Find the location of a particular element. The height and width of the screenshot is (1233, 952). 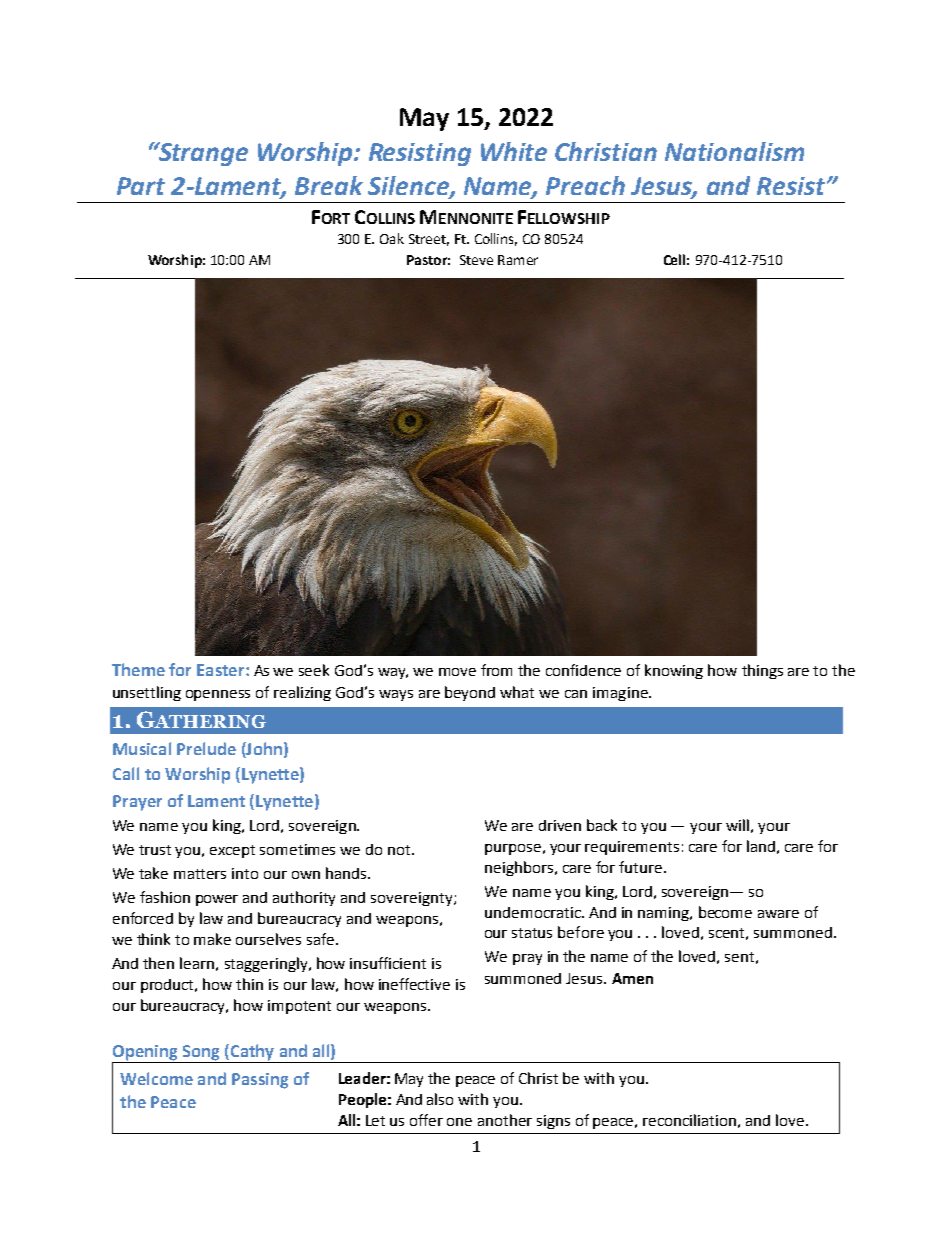

Nationalism is located at coordinates (734, 151).
